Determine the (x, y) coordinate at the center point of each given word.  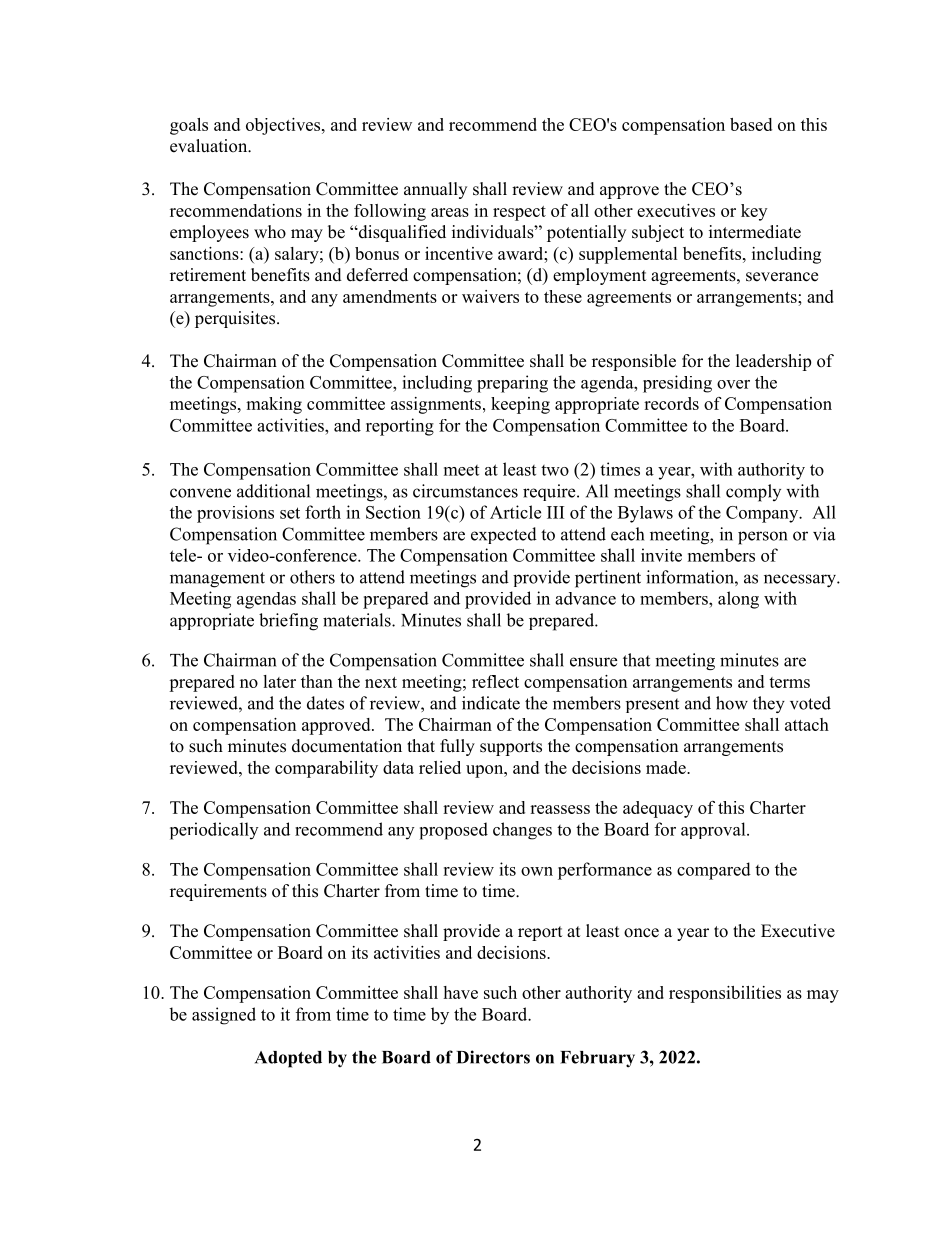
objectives (284, 126)
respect (519, 213)
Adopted (288, 1059)
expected (504, 535)
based (751, 124)
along (738, 600)
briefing (288, 622)
